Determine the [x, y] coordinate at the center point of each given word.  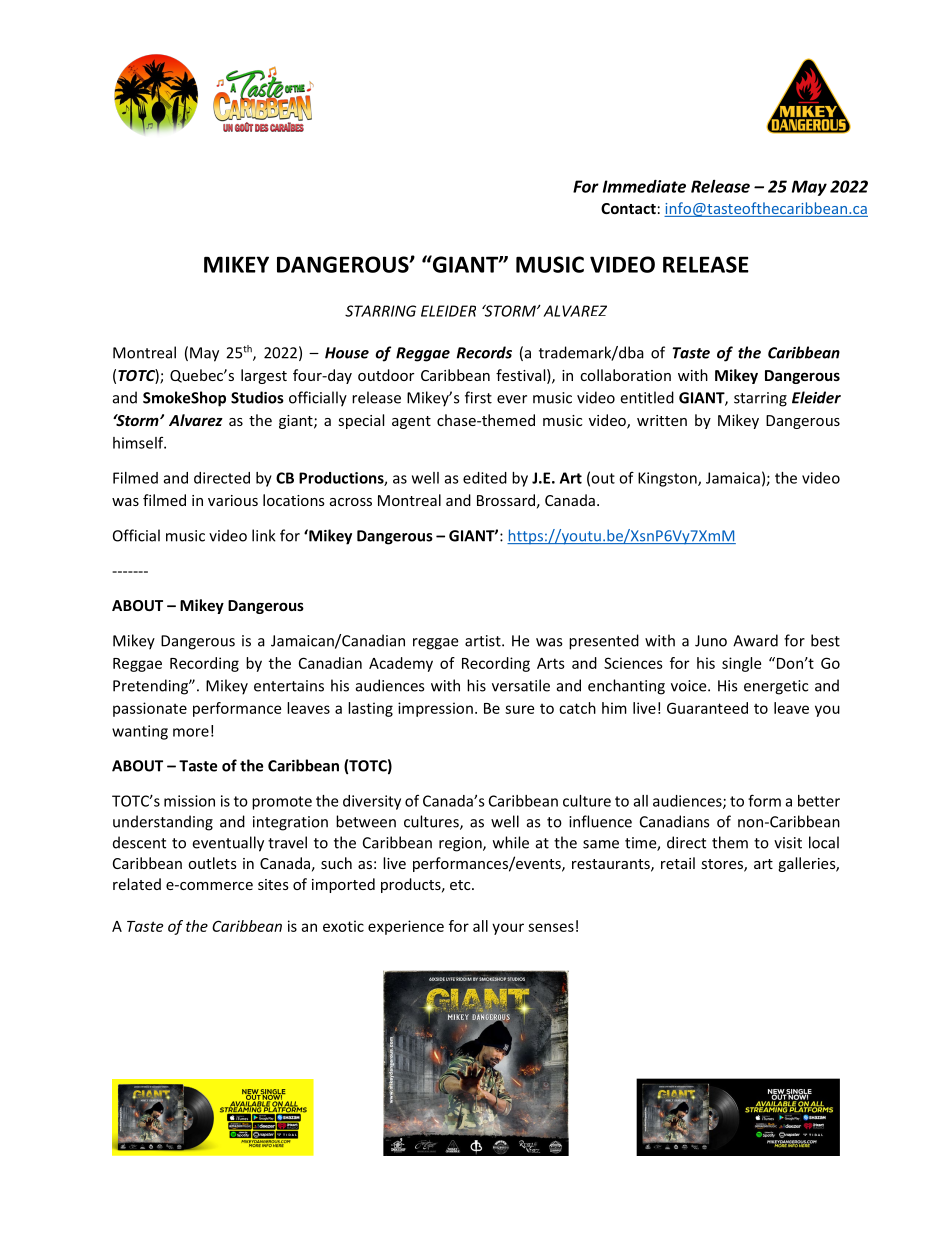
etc [461, 885]
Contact [628, 208]
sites [273, 884]
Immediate [644, 186]
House [347, 353]
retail [678, 863]
